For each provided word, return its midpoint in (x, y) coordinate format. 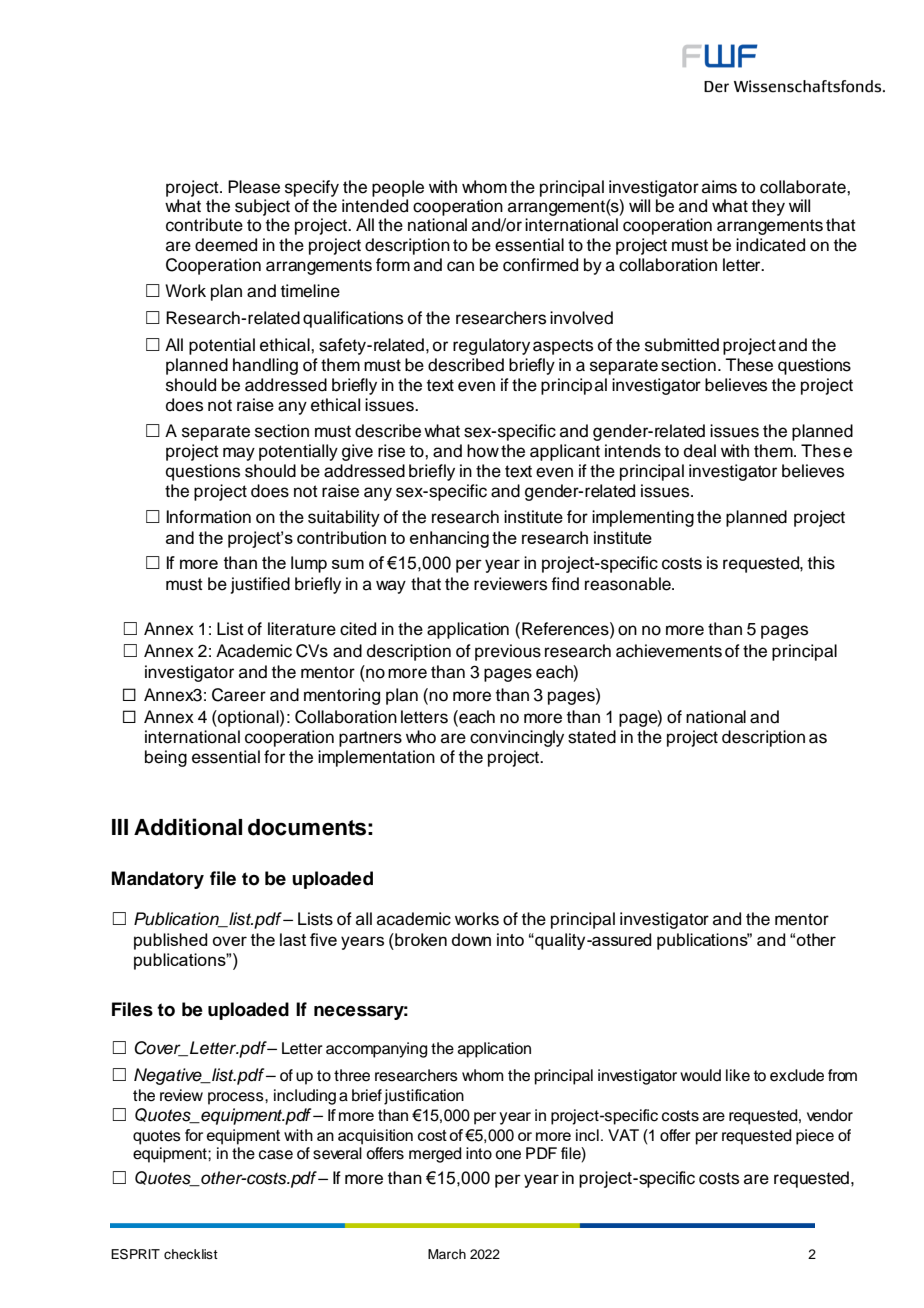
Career (239, 695)
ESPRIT (135, 1254)
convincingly (517, 738)
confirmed (540, 265)
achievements (669, 651)
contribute (204, 225)
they (768, 207)
